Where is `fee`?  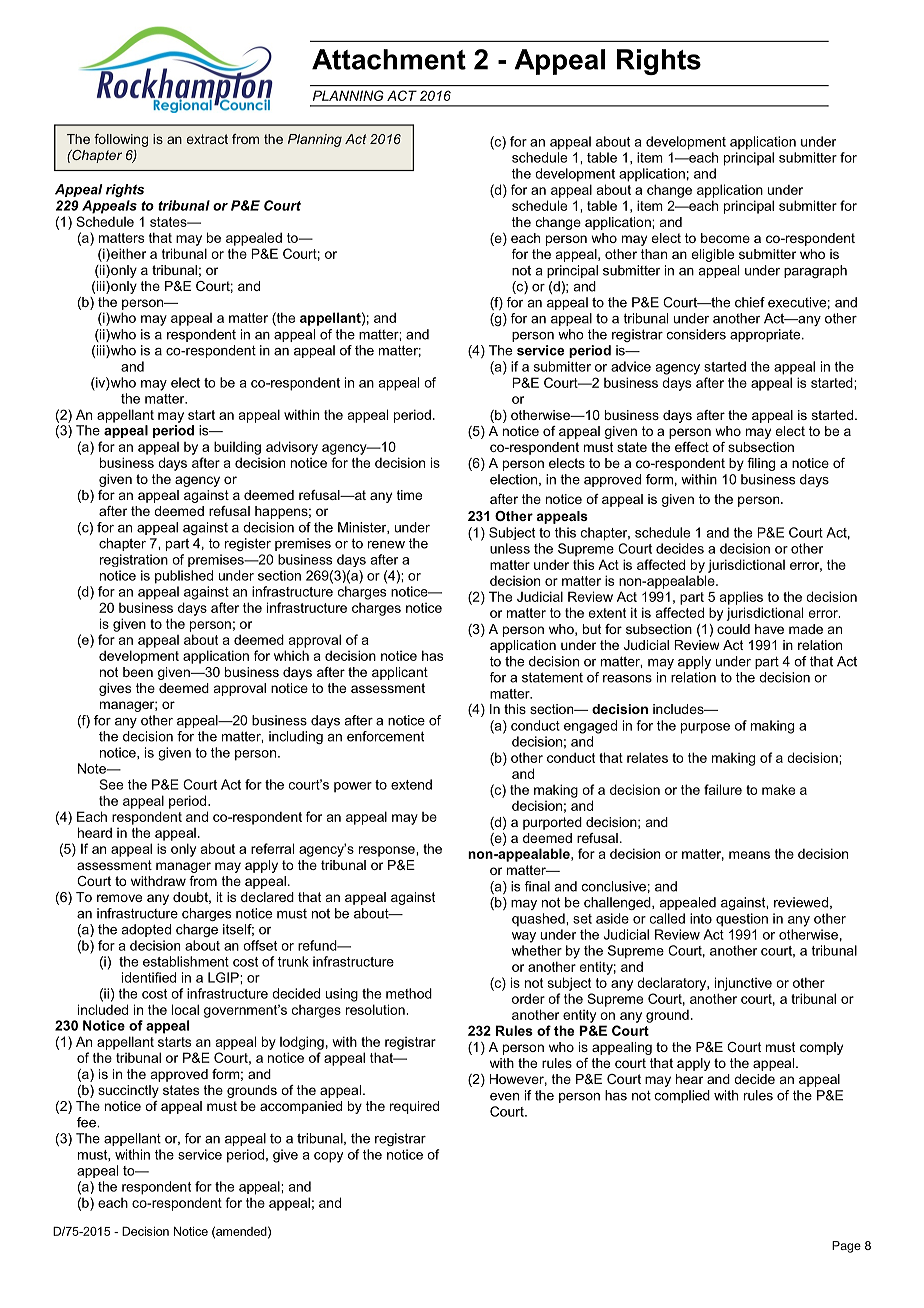 fee is located at coordinates (87, 1122).
